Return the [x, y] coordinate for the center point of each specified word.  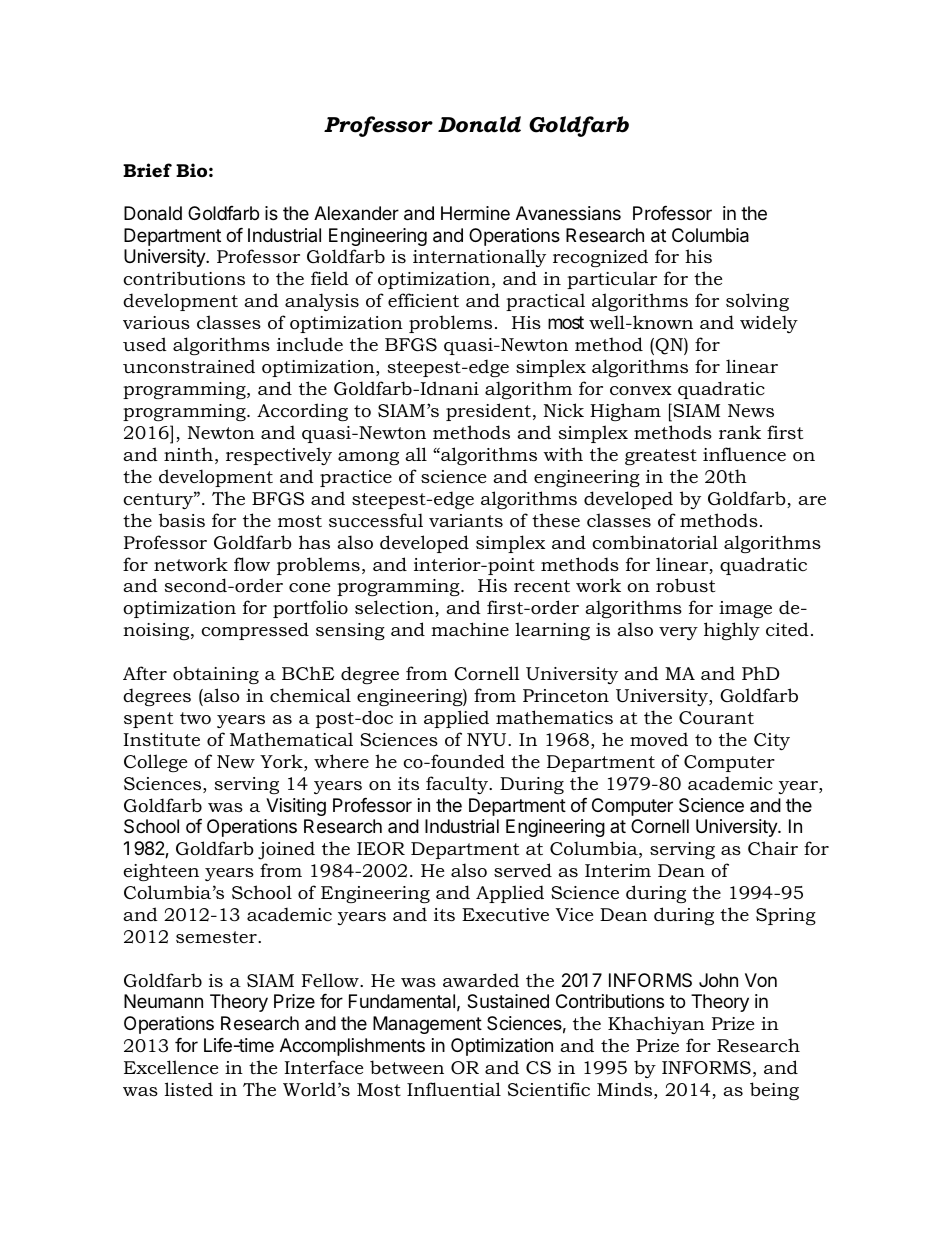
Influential [454, 1089]
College [155, 763]
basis [182, 520]
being [774, 1091]
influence [744, 454]
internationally [479, 258]
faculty [458, 785]
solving [757, 302]
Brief [147, 170]
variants [466, 520]
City [772, 741]
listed [189, 1089]
